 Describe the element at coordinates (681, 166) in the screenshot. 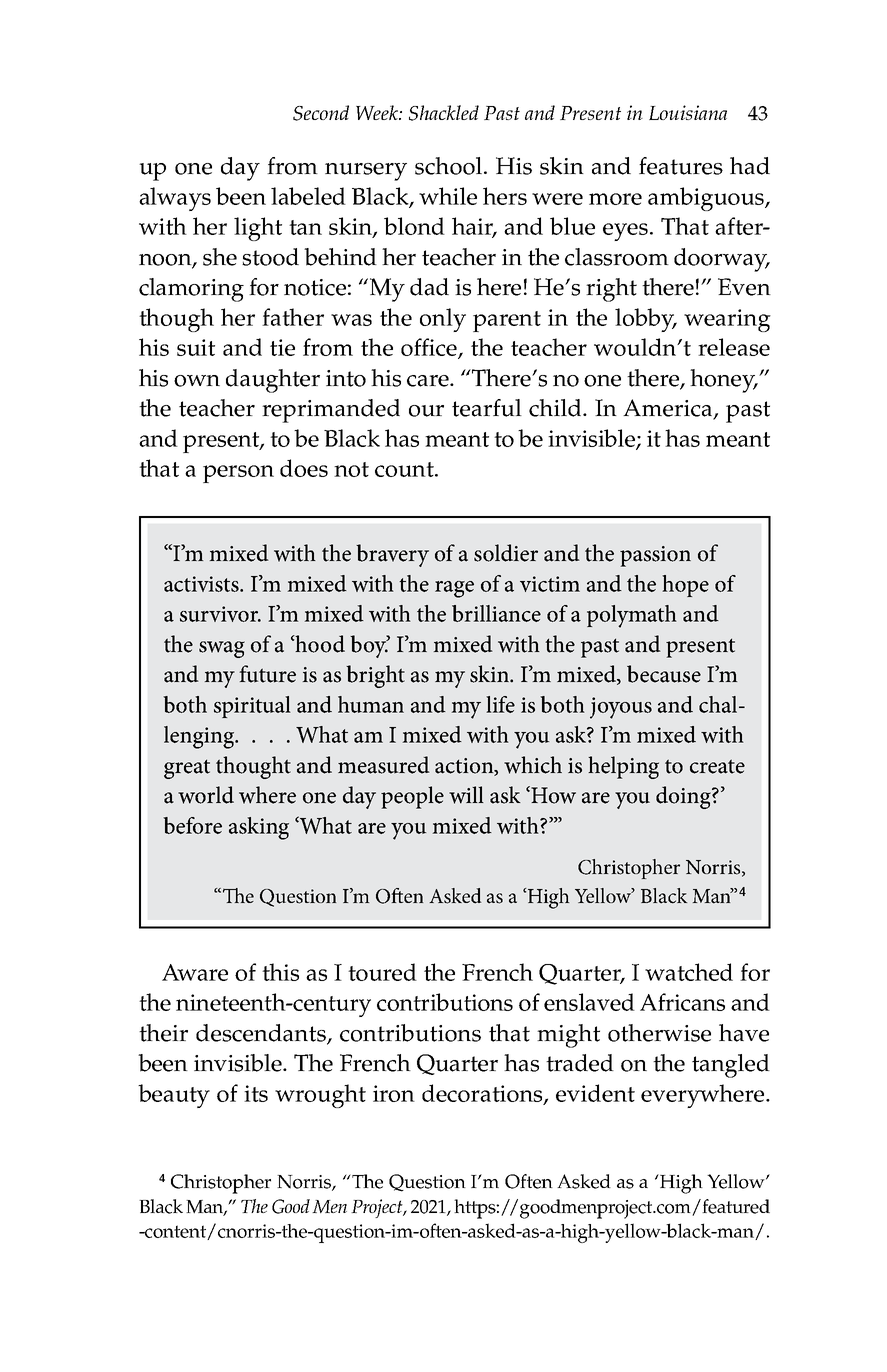

I see `features` at that location.
